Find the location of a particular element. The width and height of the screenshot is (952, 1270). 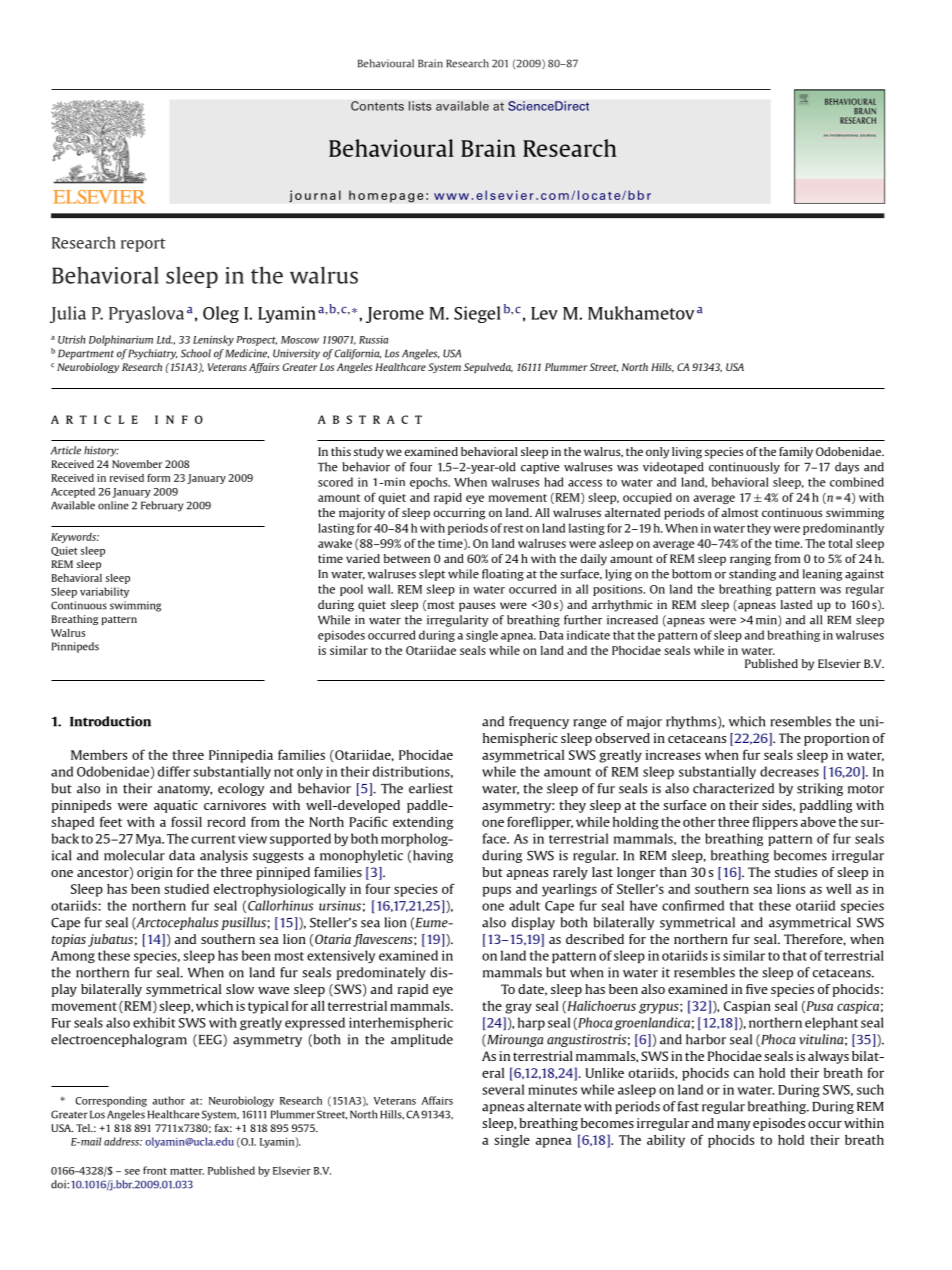

pauses is located at coordinates (477, 607).
